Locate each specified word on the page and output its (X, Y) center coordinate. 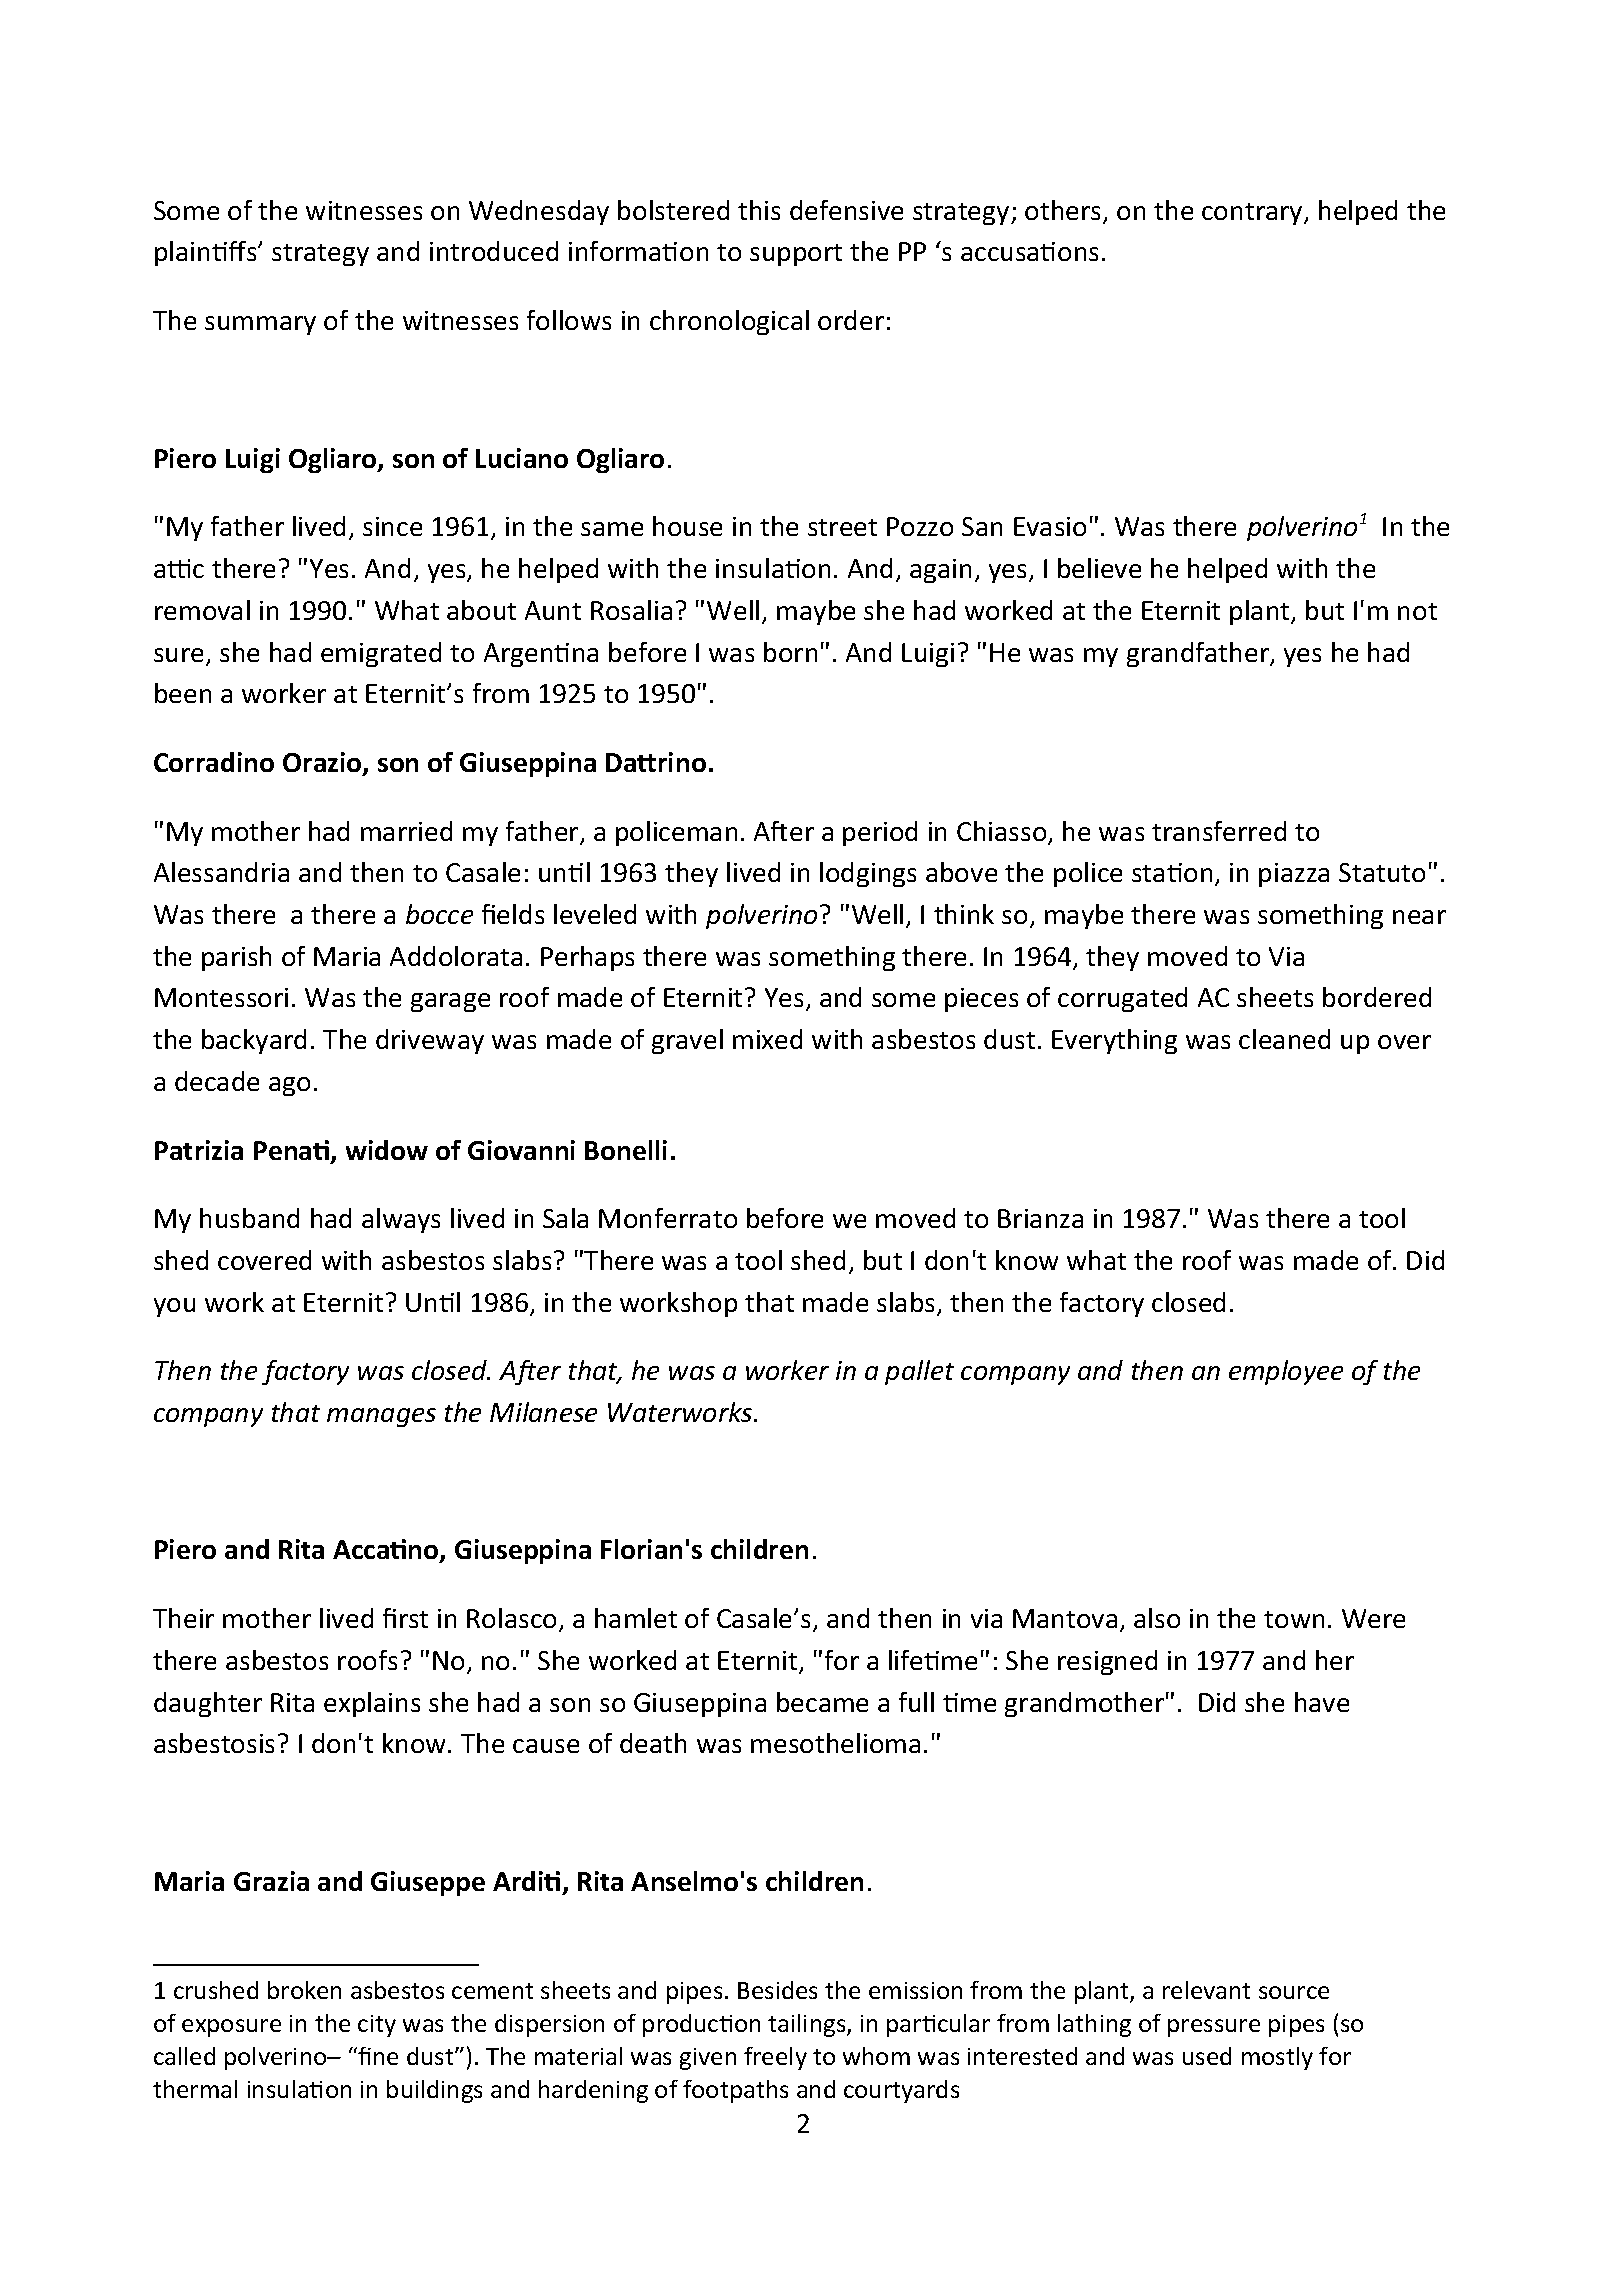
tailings (808, 2025)
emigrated (381, 654)
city (377, 2026)
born (790, 652)
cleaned (1284, 1039)
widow (387, 1150)
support (796, 255)
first (405, 1618)
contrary (1253, 214)
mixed (767, 1039)
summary (260, 325)
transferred (1219, 831)
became (822, 1702)
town (1294, 1619)
